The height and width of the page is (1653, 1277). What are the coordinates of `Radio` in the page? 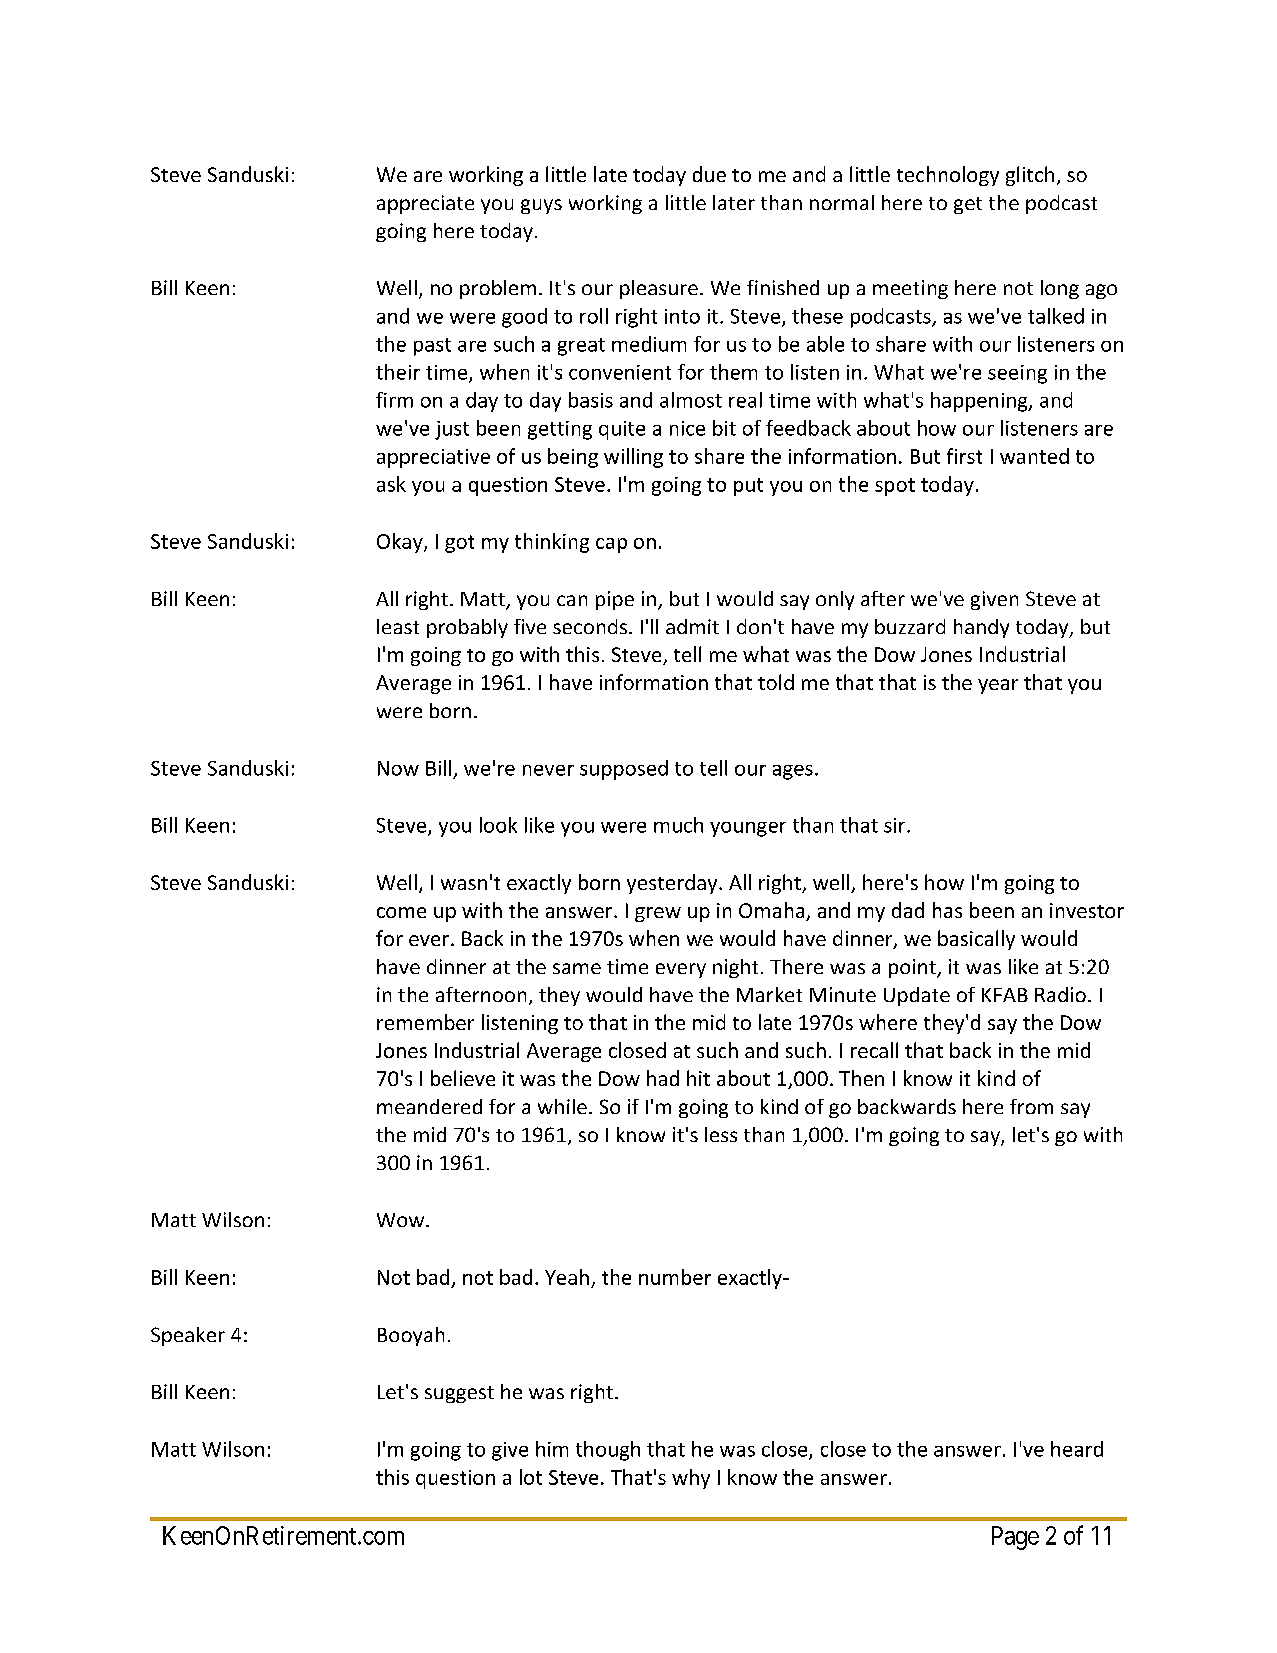 It's located at (1060, 994).
